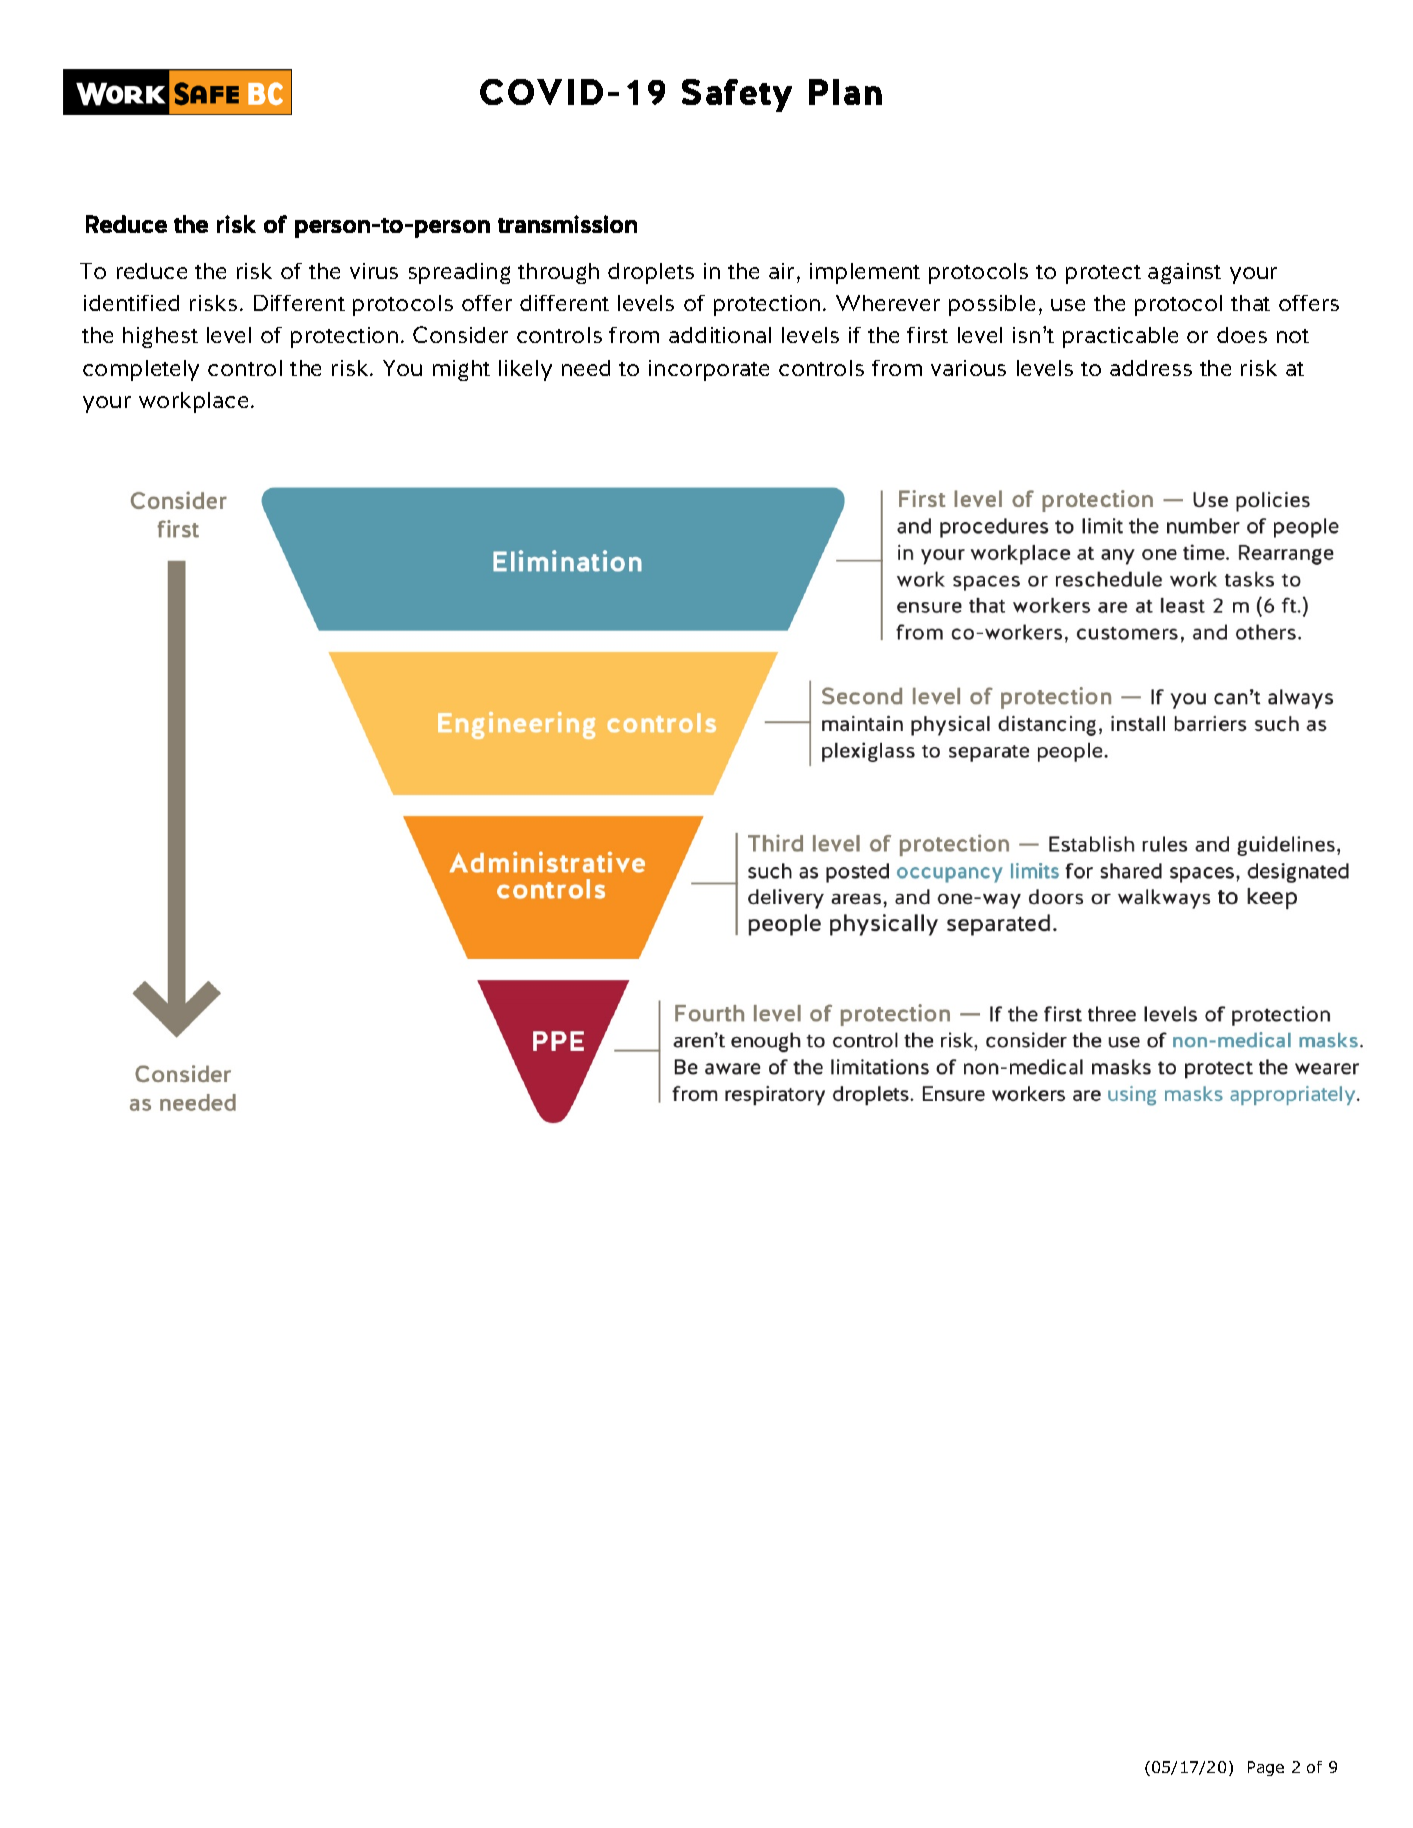 Image resolution: width=1413 pixels, height=1828 pixels. What do you see at coordinates (968, 368) in the screenshot?
I see `various` at bounding box center [968, 368].
